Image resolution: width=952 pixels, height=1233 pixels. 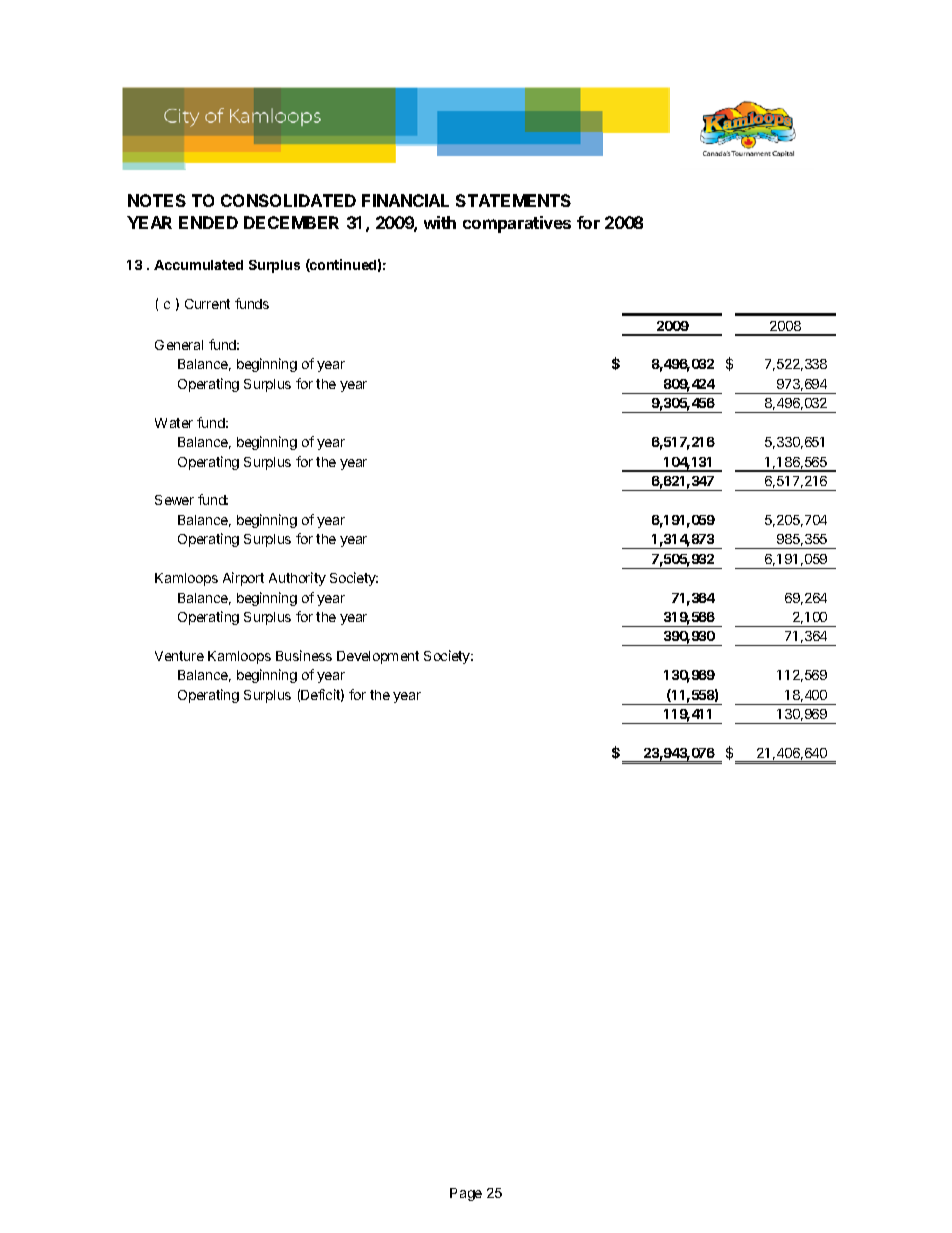 I want to click on ENDED, so click(x=208, y=222).
